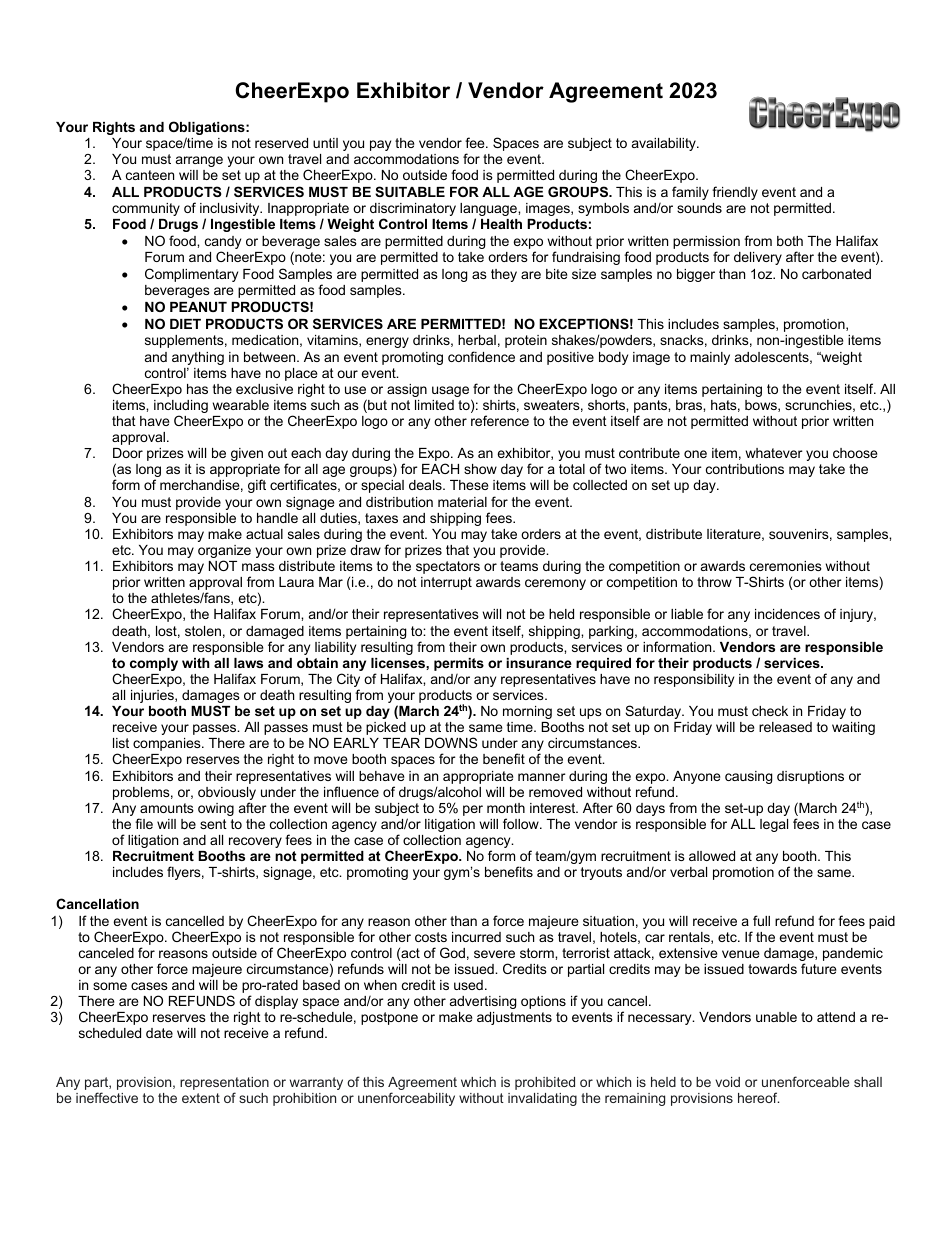 The height and width of the screenshot is (1233, 952). Describe the element at coordinates (201, 1098) in the screenshot. I see `extent` at that location.
